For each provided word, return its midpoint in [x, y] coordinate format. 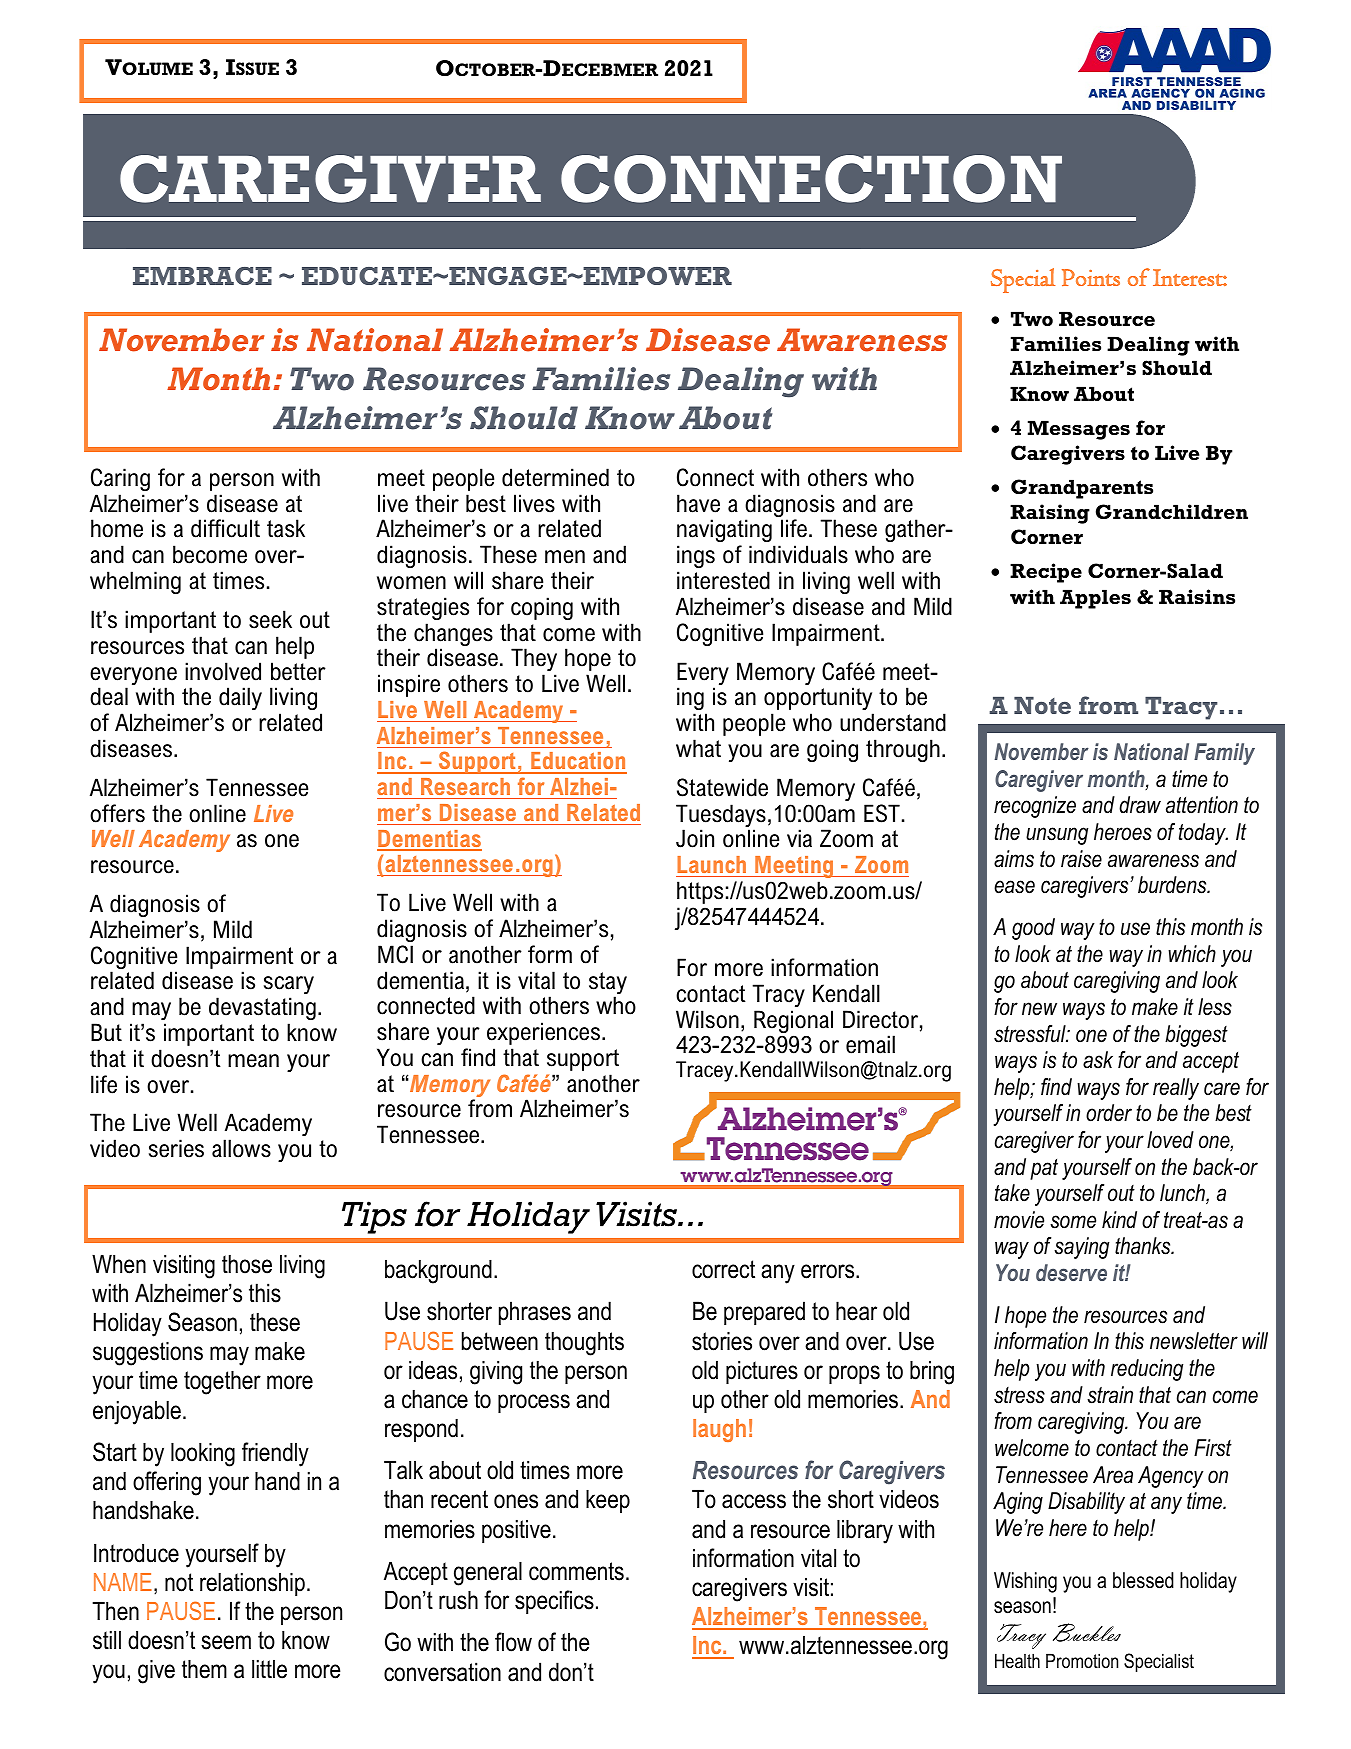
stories [722, 1341]
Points [1091, 277]
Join [695, 838]
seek [270, 619]
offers [117, 813]
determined [555, 477]
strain [1110, 1395]
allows [241, 1148]
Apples [1095, 599]
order [1109, 1113]
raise [1081, 859]
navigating [724, 532]
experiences [543, 1033]
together [222, 1382]
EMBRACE [202, 276]
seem [226, 1642]
